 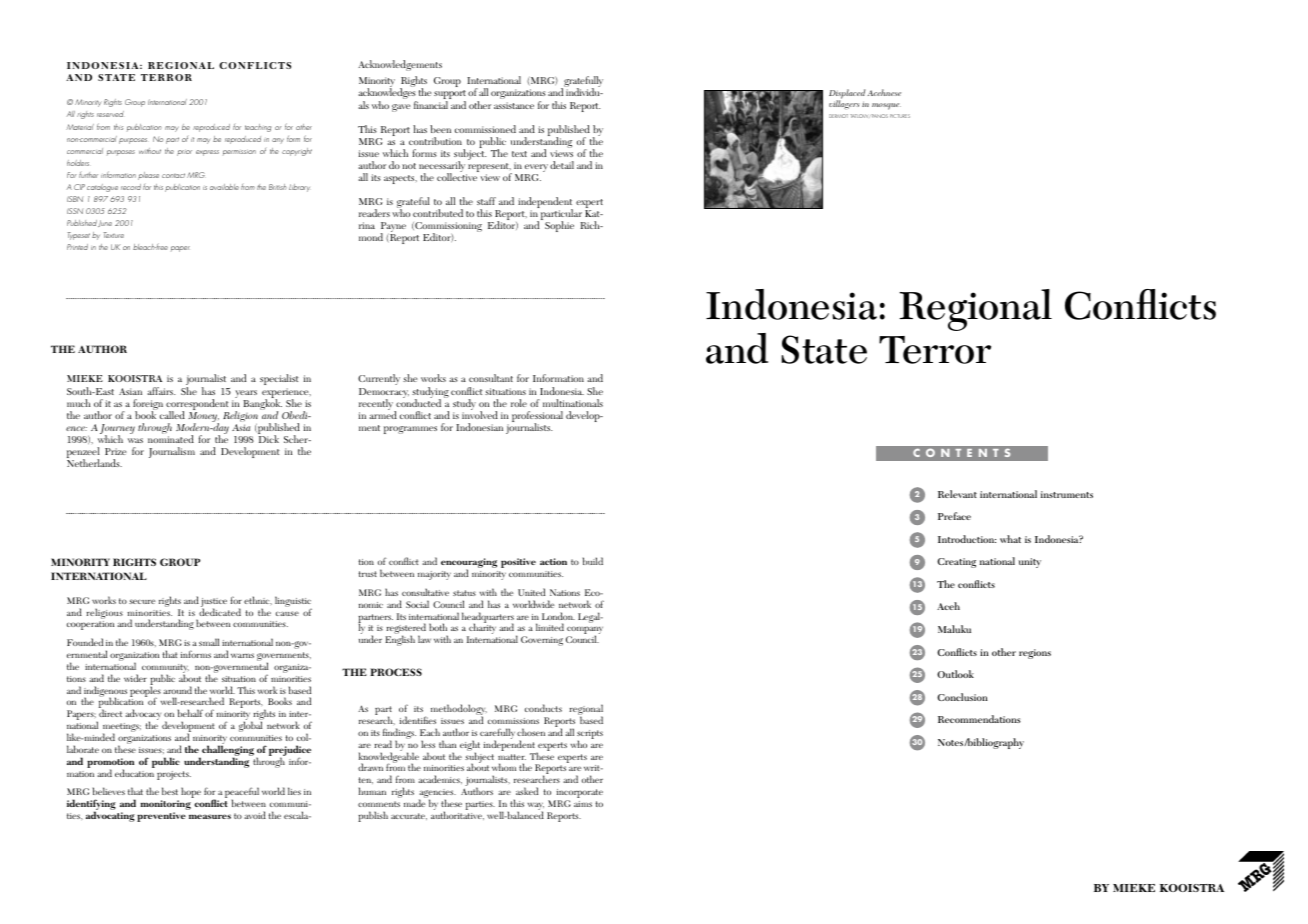 I want to click on hope, so click(x=191, y=792).
